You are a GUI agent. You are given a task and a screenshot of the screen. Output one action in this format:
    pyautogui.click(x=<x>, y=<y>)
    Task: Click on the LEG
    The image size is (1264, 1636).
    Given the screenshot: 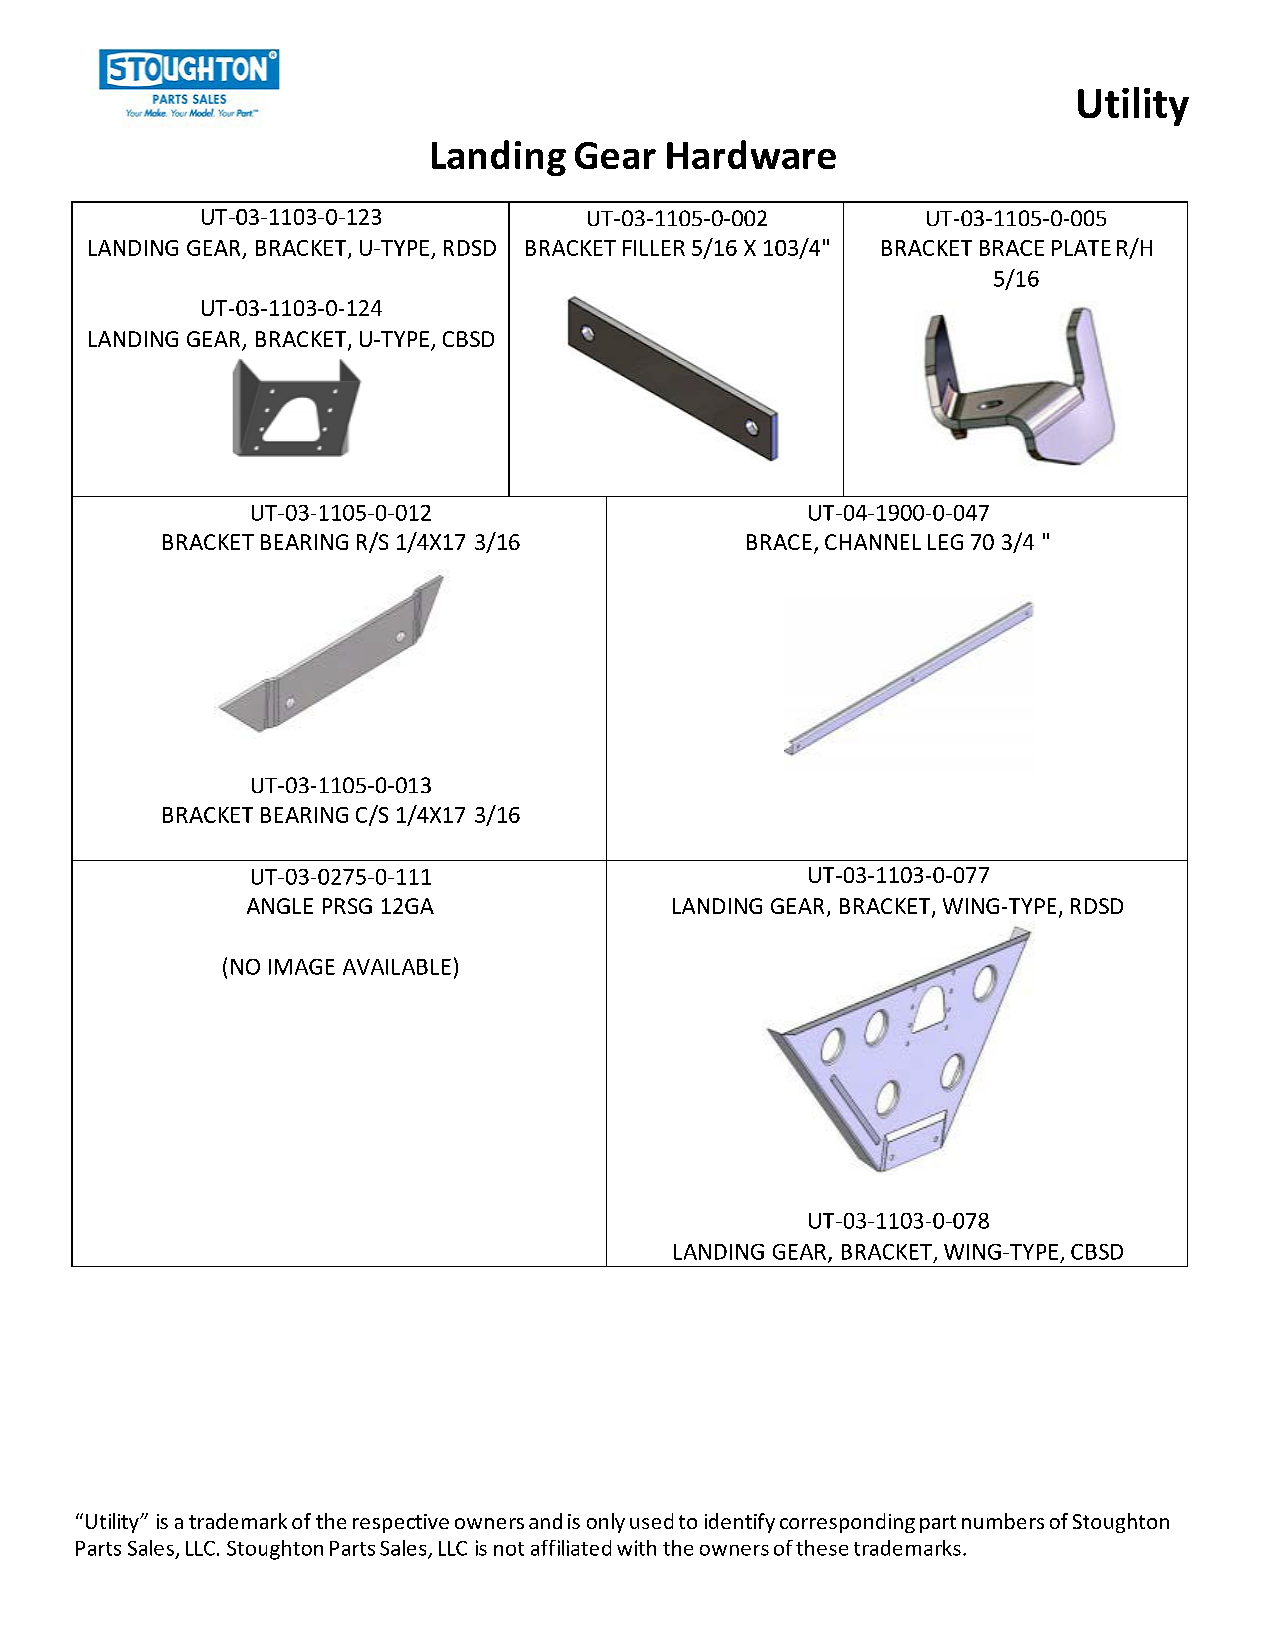 What is the action you would take?
    pyautogui.click(x=945, y=542)
